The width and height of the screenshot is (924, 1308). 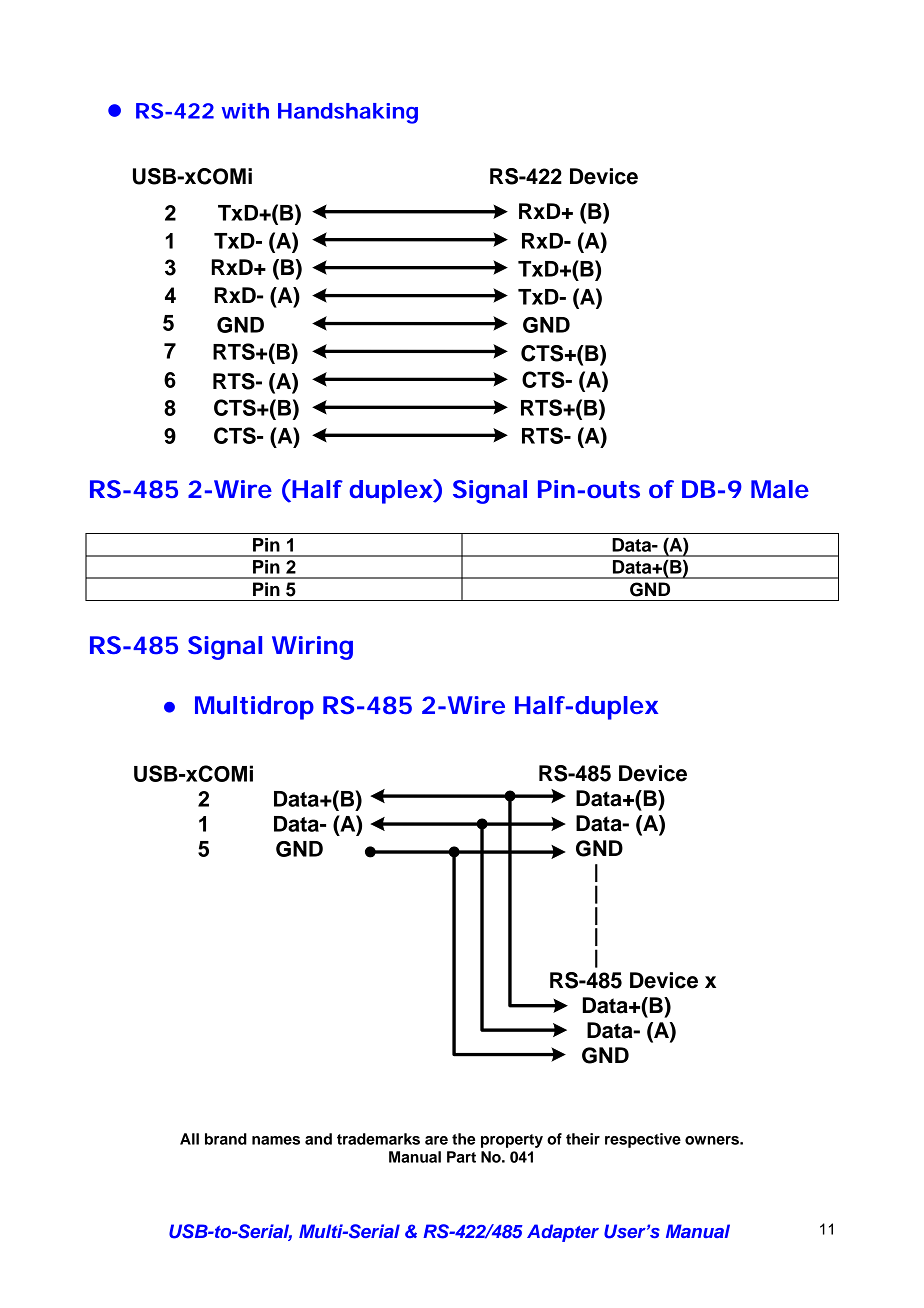 What do you see at coordinates (583, 1139) in the screenshot?
I see `their` at bounding box center [583, 1139].
